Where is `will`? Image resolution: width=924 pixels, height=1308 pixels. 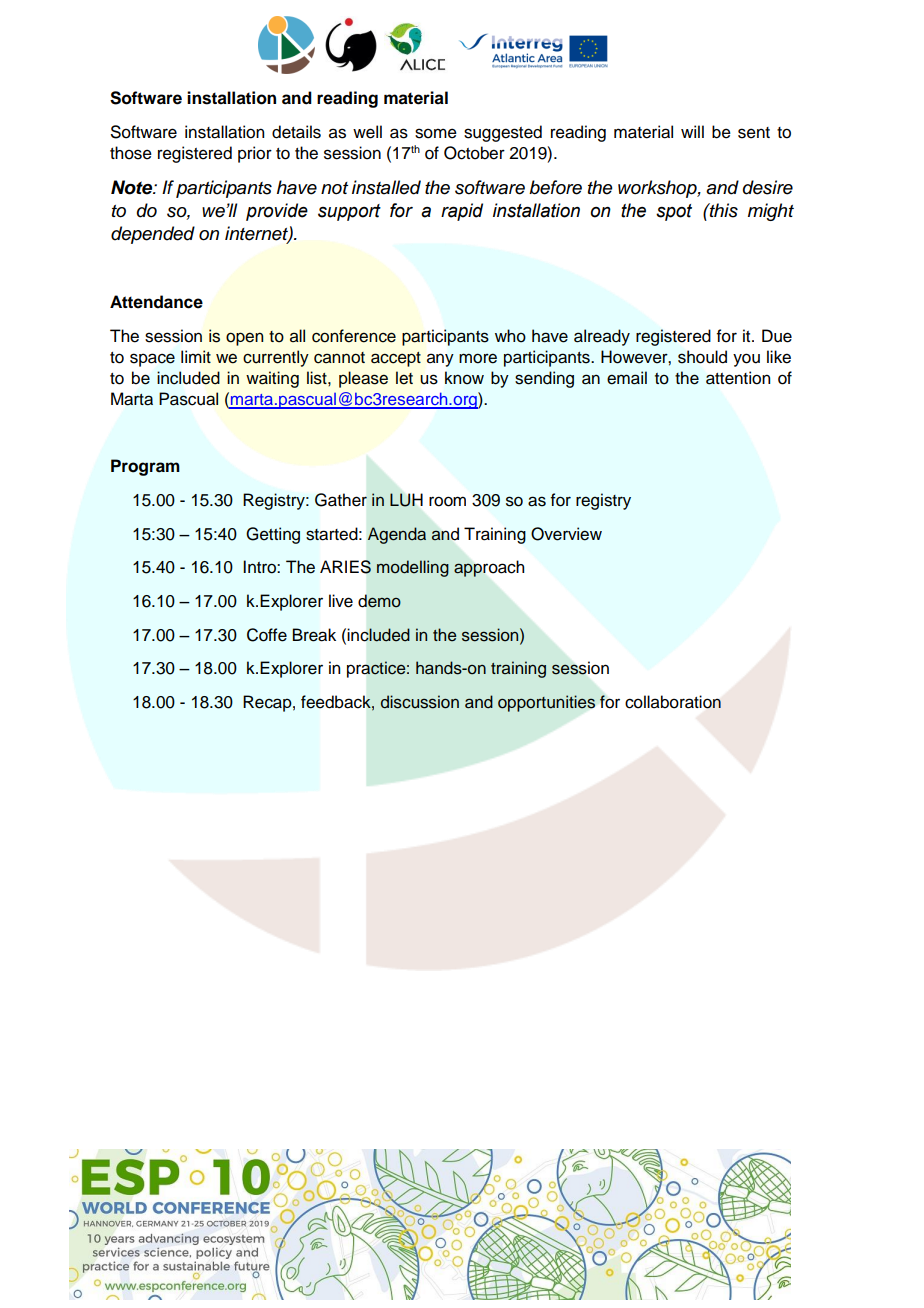
will is located at coordinates (692, 131).
